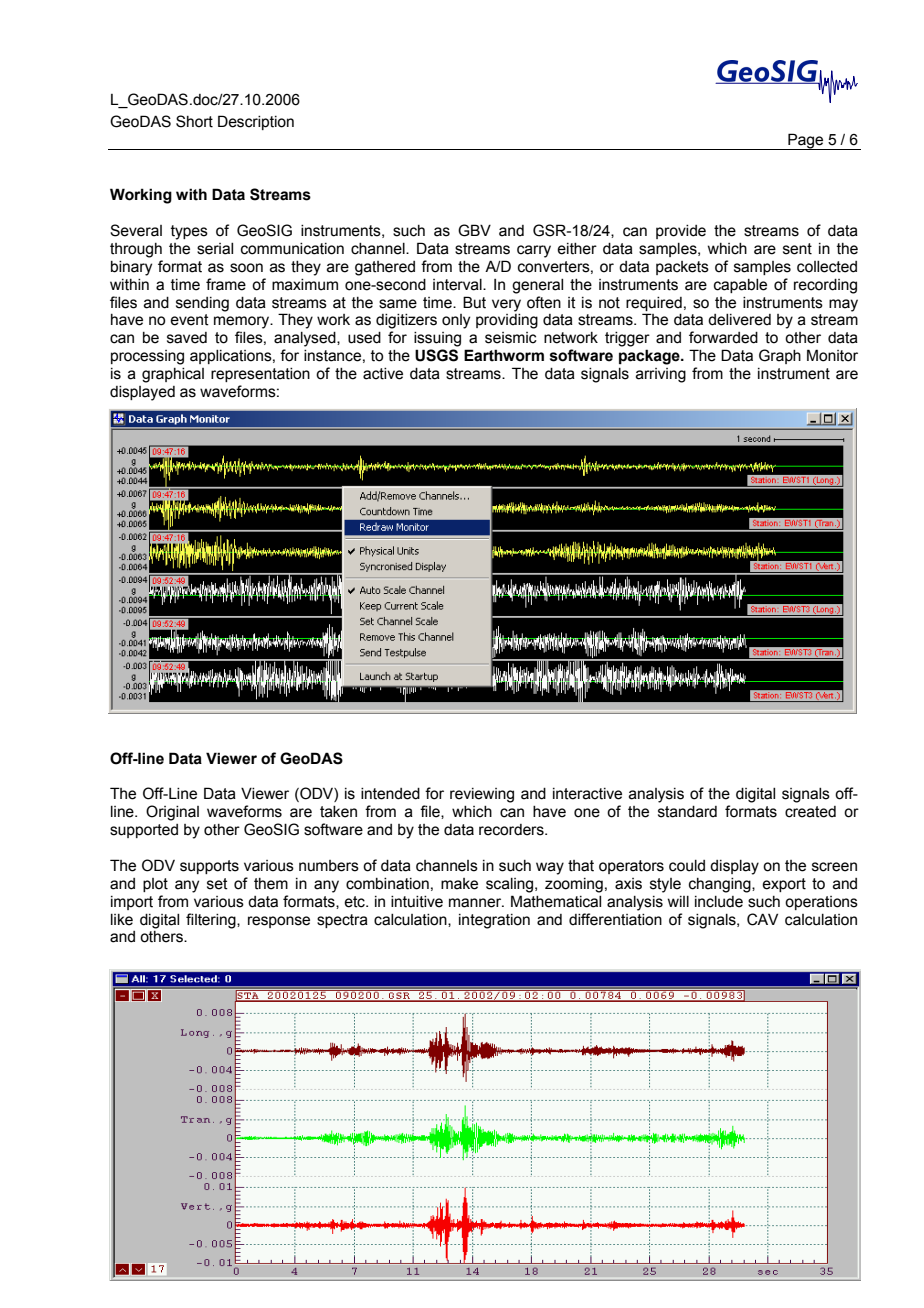  What do you see at coordinates (504, 355) in the screenshot?
I see `Earthworm` at bounding box center [504, 355].
